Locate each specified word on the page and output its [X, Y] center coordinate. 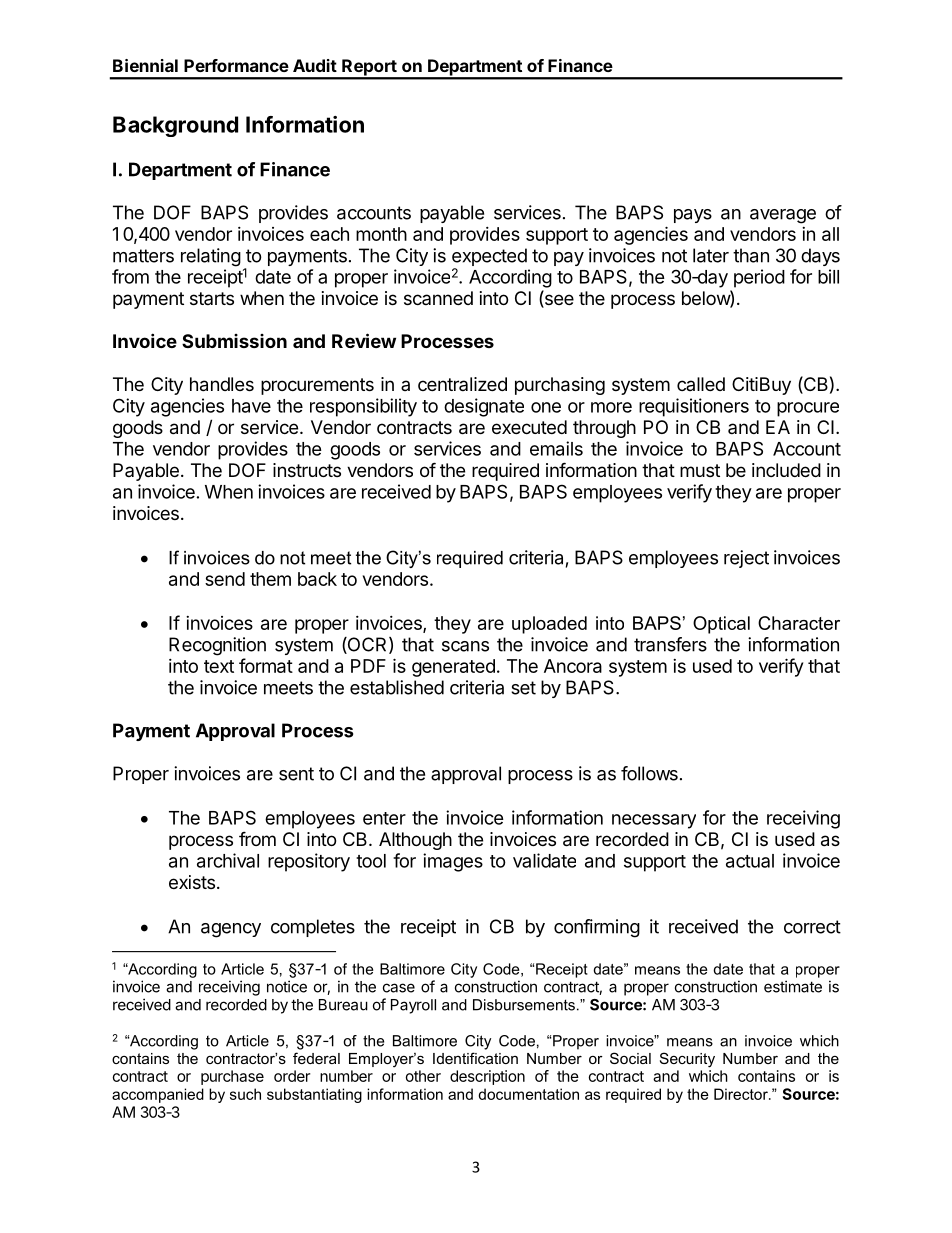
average [783, 216]
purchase [232, 1077]
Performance [236, 65]
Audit [315, 65]
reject [746, 559]
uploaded [549, 625]
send [225, 579]
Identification [475, 1058]
